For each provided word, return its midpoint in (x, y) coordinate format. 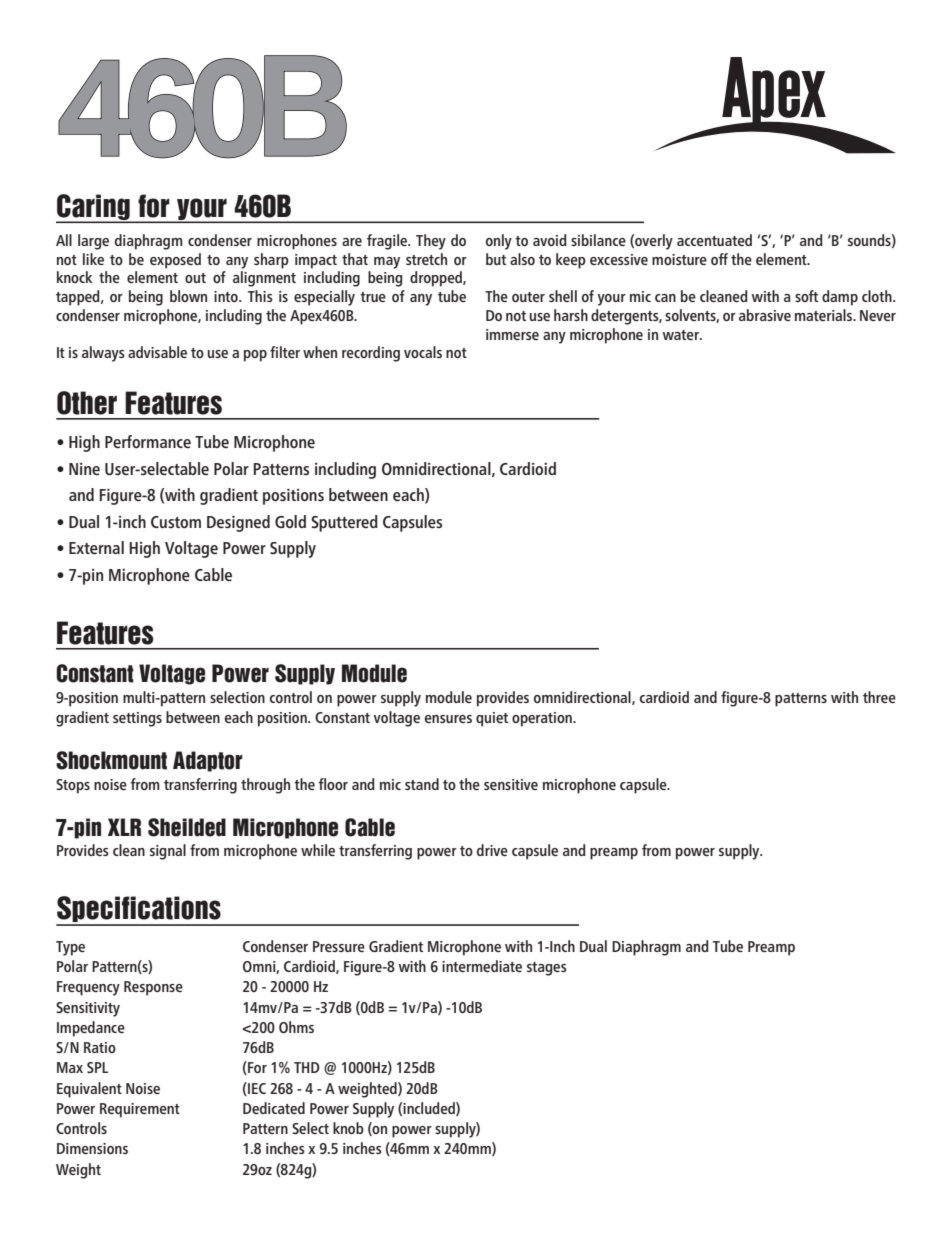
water (681, 335)
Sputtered (344, 523)
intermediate (482, 966)
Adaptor (208, 761)
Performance (148, 441)
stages (547, 969)
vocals (423, 352)
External (96, 548)
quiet (492, 719)
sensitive (511, 784)
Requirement (140, 1110)
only (499, 242)
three (879, 697)
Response (153, 988)
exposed (175, 261)
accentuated (714, 240)
